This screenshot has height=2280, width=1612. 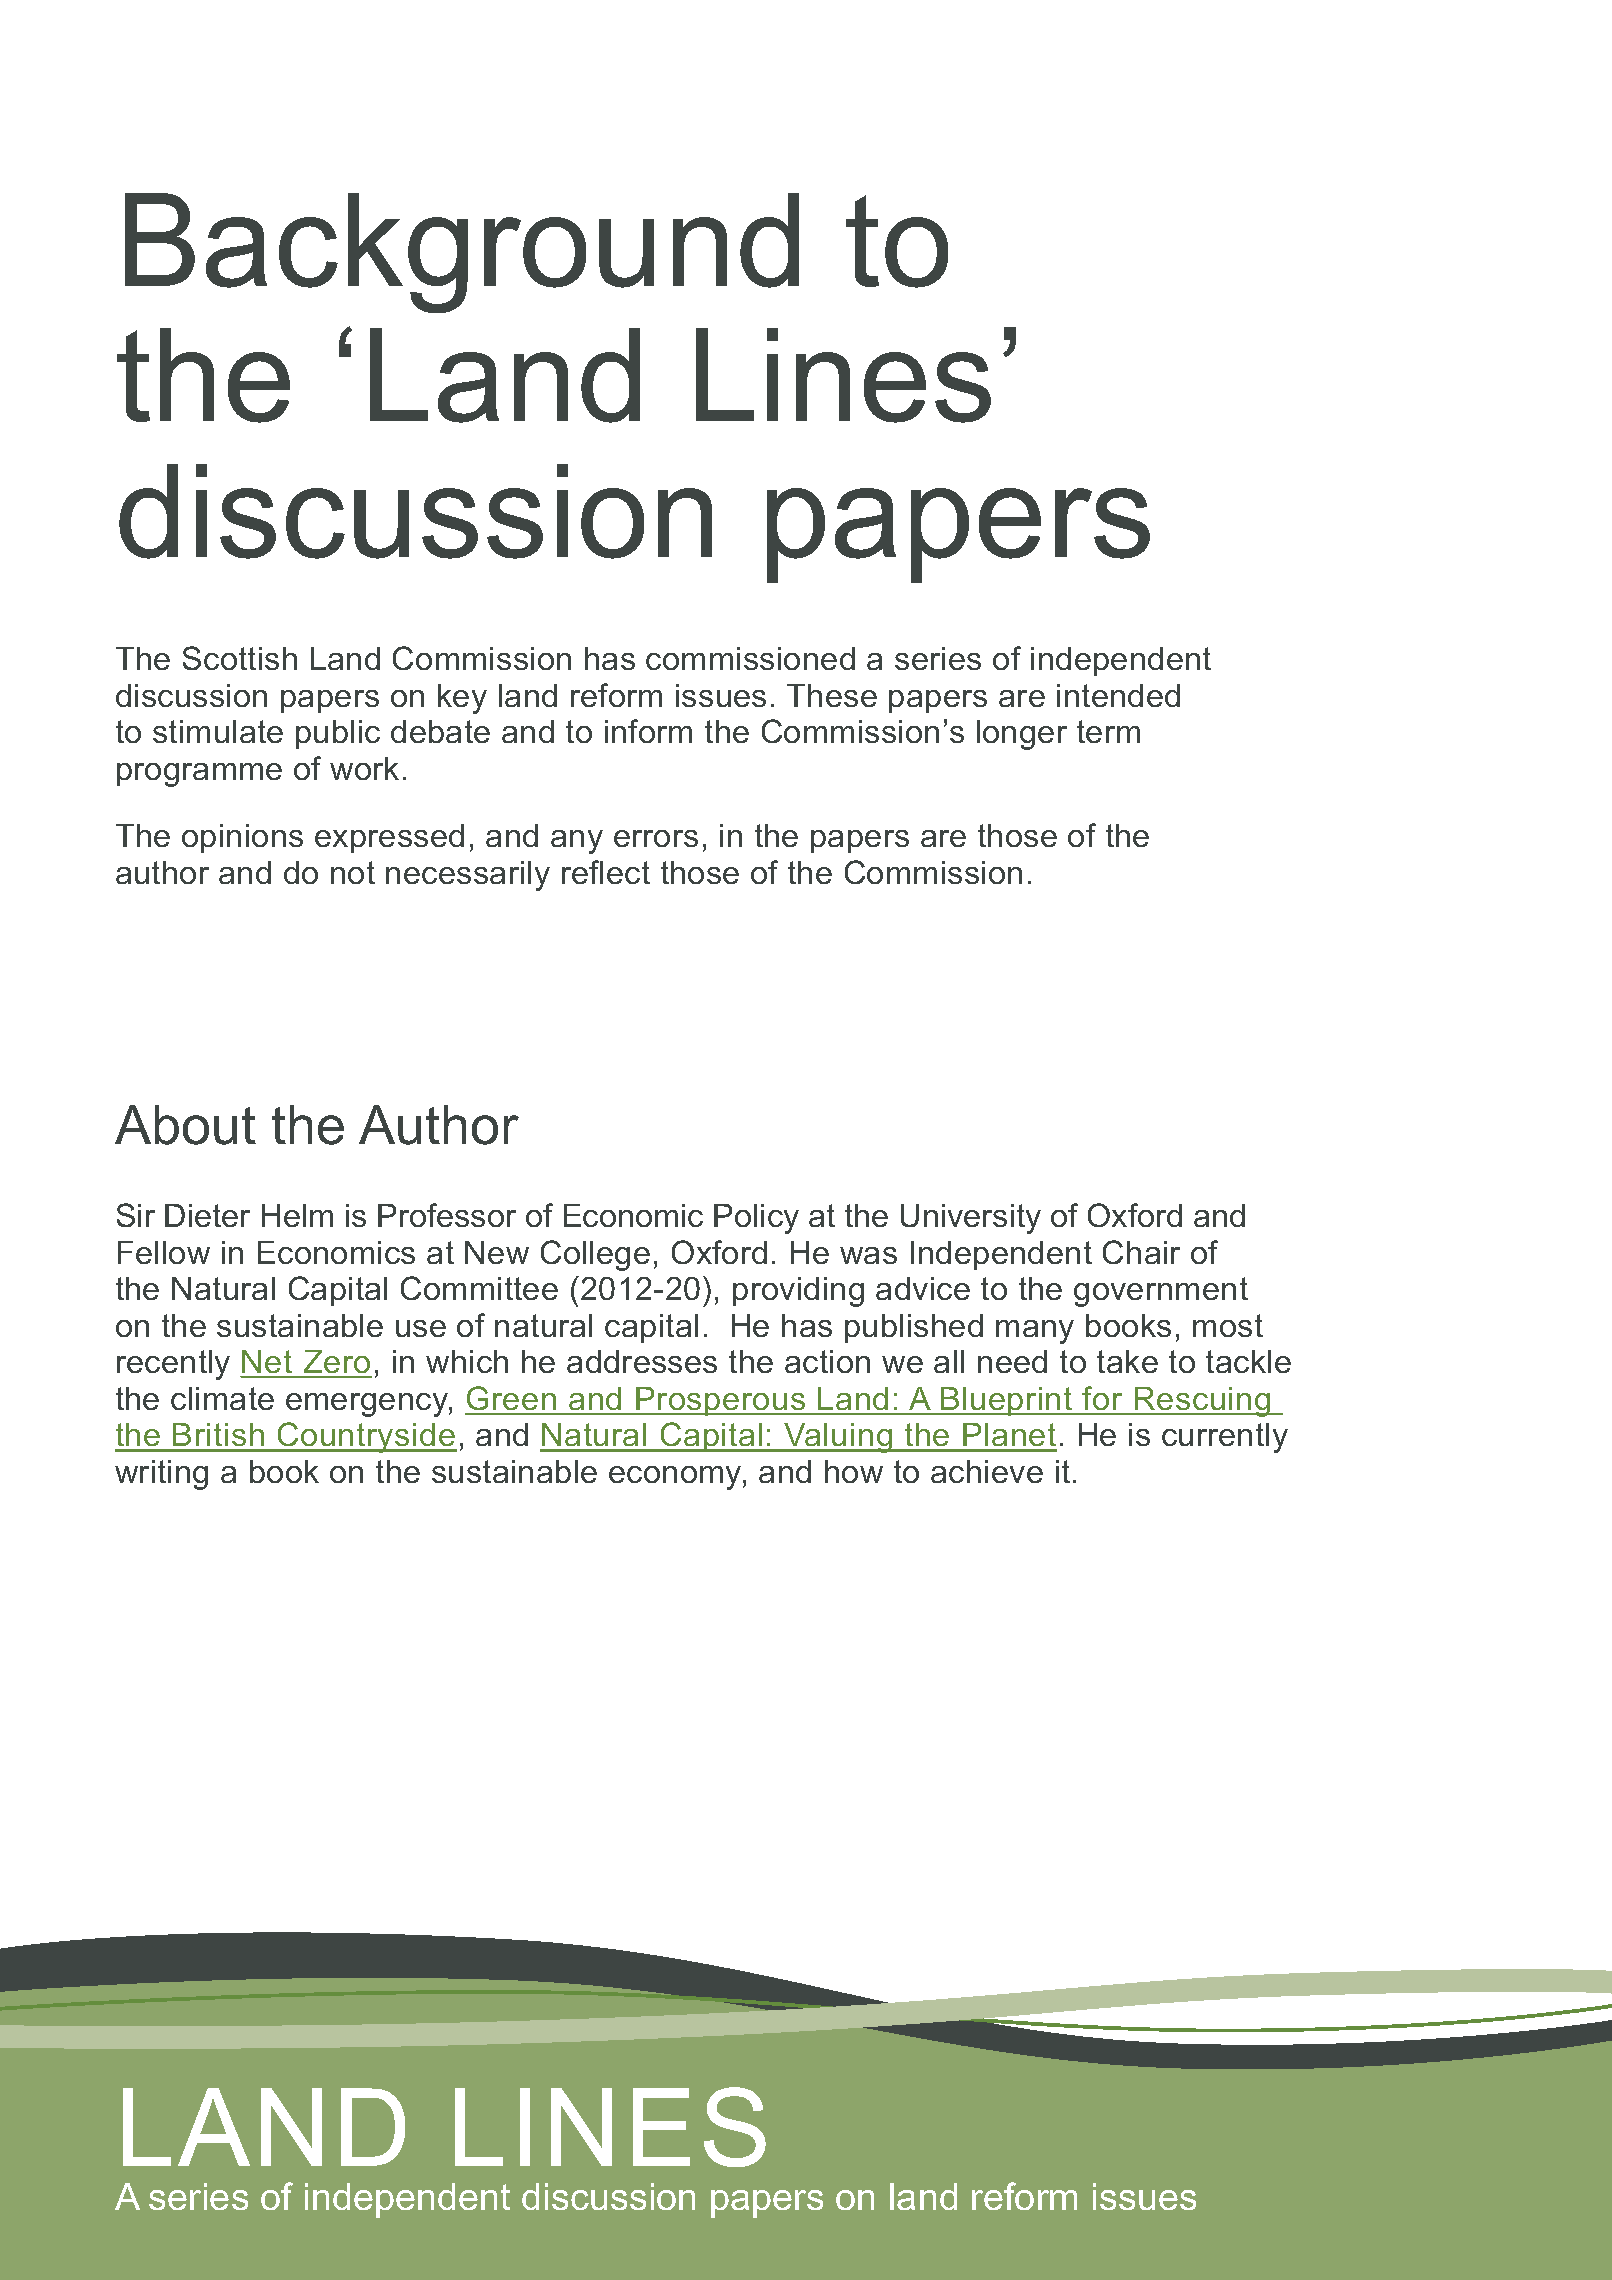 What do you see at coordinates (185, 1125) in the screenshot?
I see `About` at bounding box center [185, 1125].
